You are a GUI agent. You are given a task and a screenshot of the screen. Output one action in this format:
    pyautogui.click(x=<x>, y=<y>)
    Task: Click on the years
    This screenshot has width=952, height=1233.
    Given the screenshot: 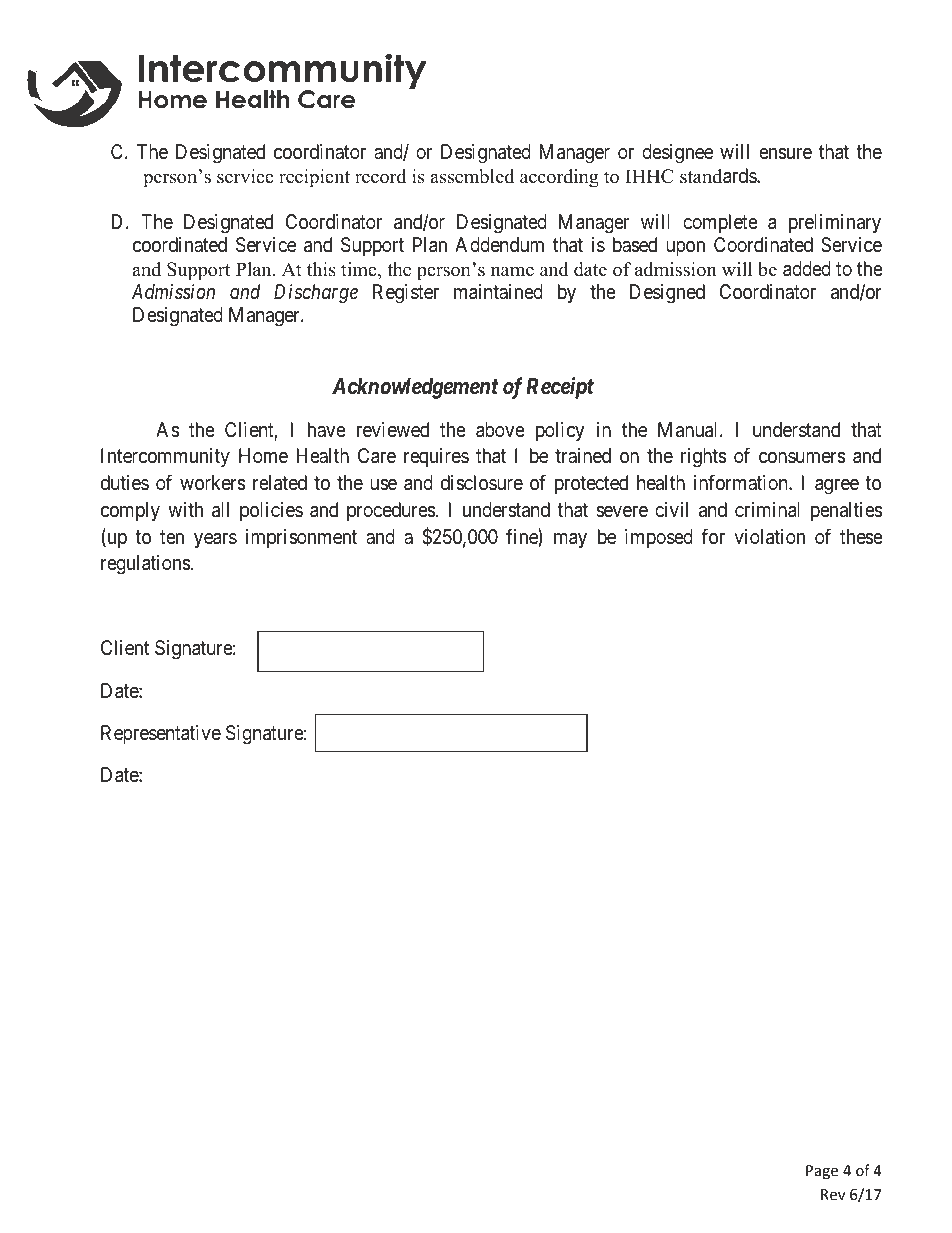 What is the action you would take?
    pyautogui.click(x=215, y=540)
